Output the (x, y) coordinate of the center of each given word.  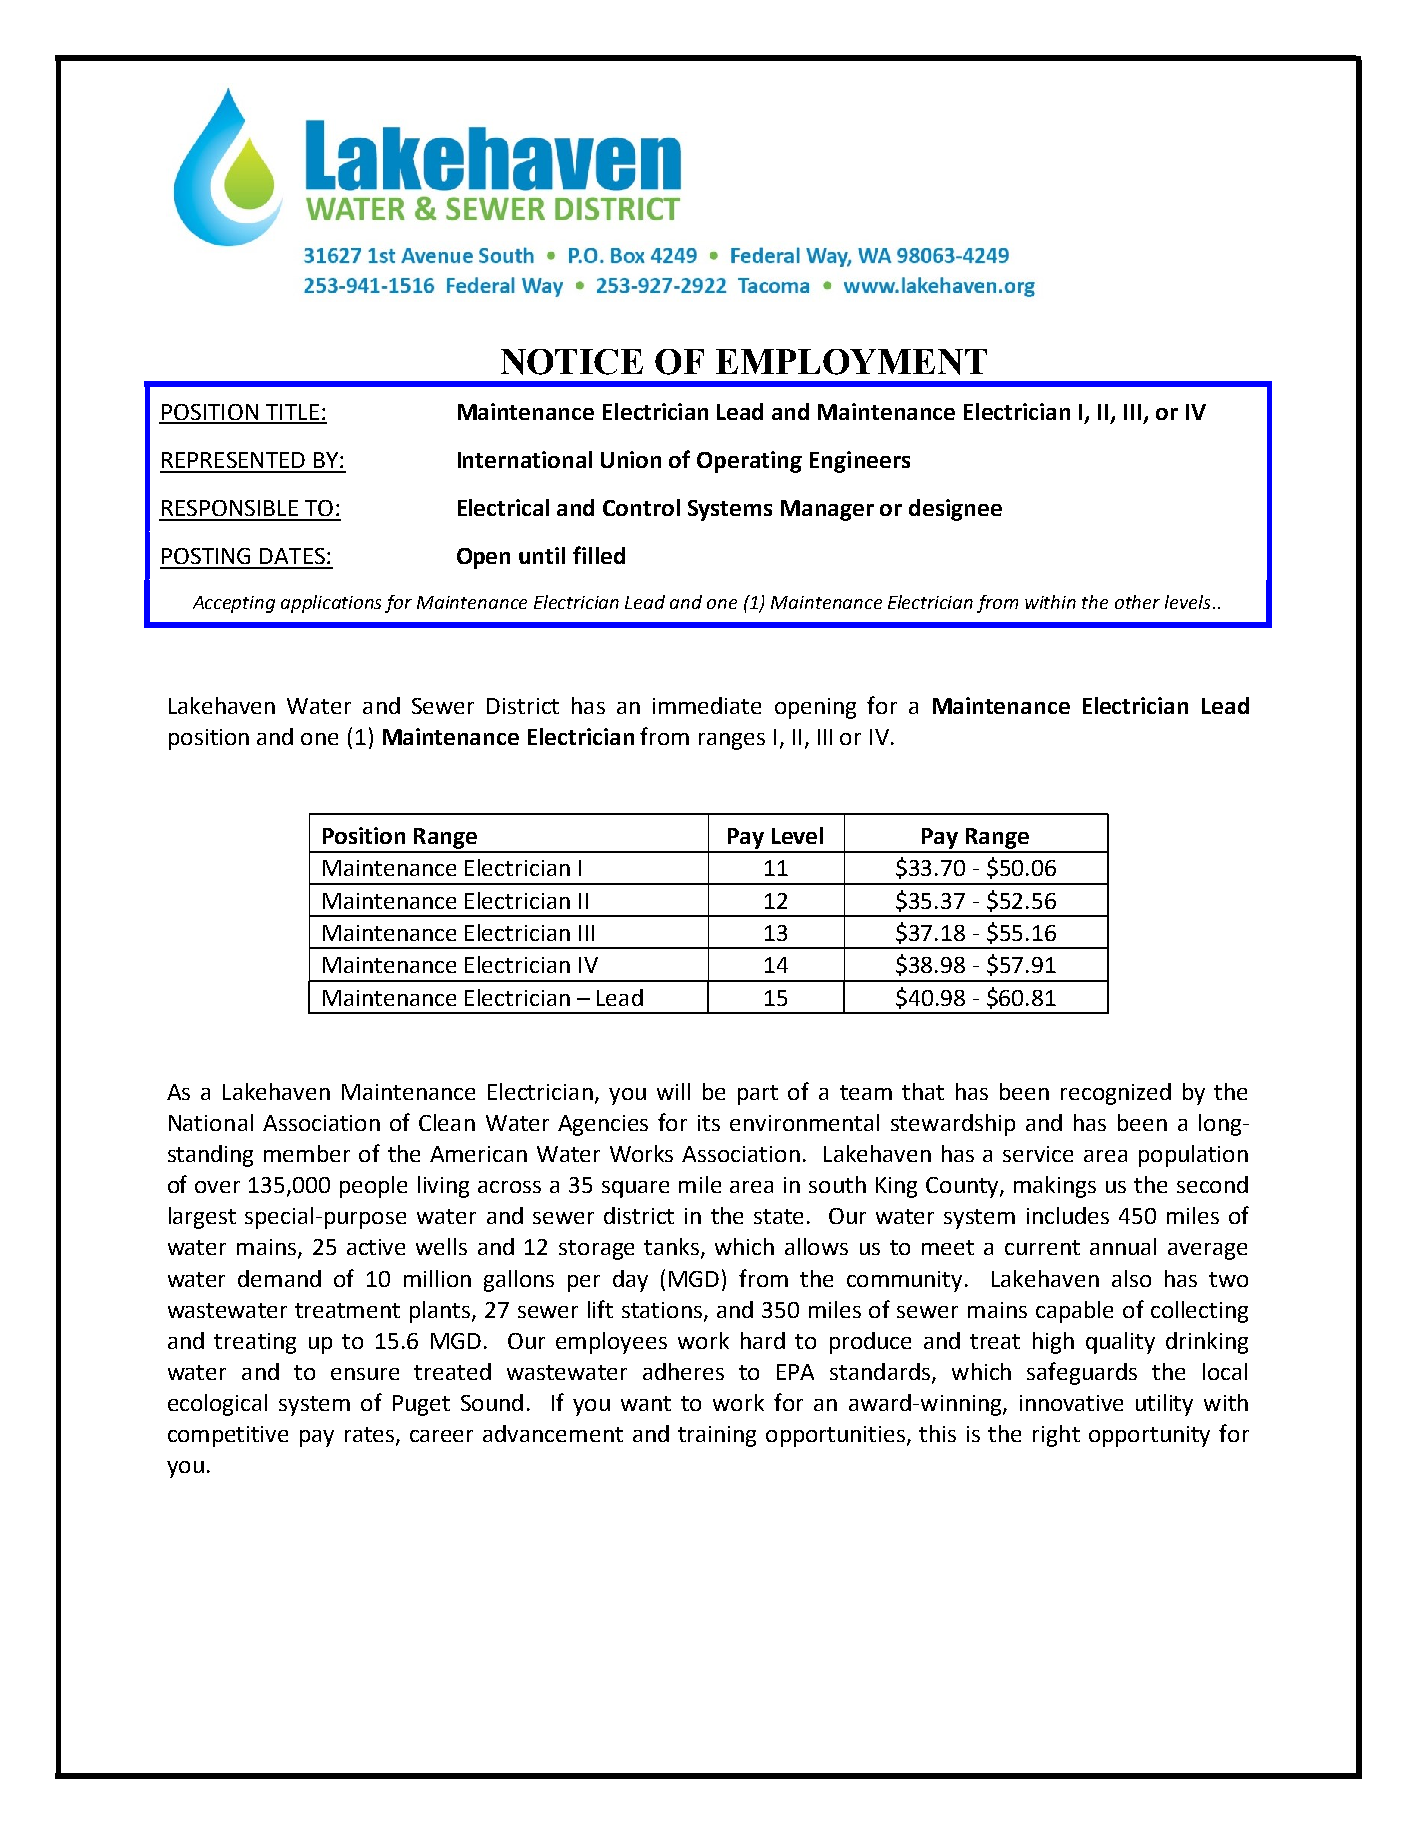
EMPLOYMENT (851, 362)
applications (331, 604)
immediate (707, 705)
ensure (365, 1374)
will (673, 1091)
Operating (749, 462)
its (709, 1123)
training (717, 1436)
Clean (447, 1122)
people (373, 1187)
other (1137, 602)
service (1038, 1154)
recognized (1116, 1094)
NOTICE (572, 362)
